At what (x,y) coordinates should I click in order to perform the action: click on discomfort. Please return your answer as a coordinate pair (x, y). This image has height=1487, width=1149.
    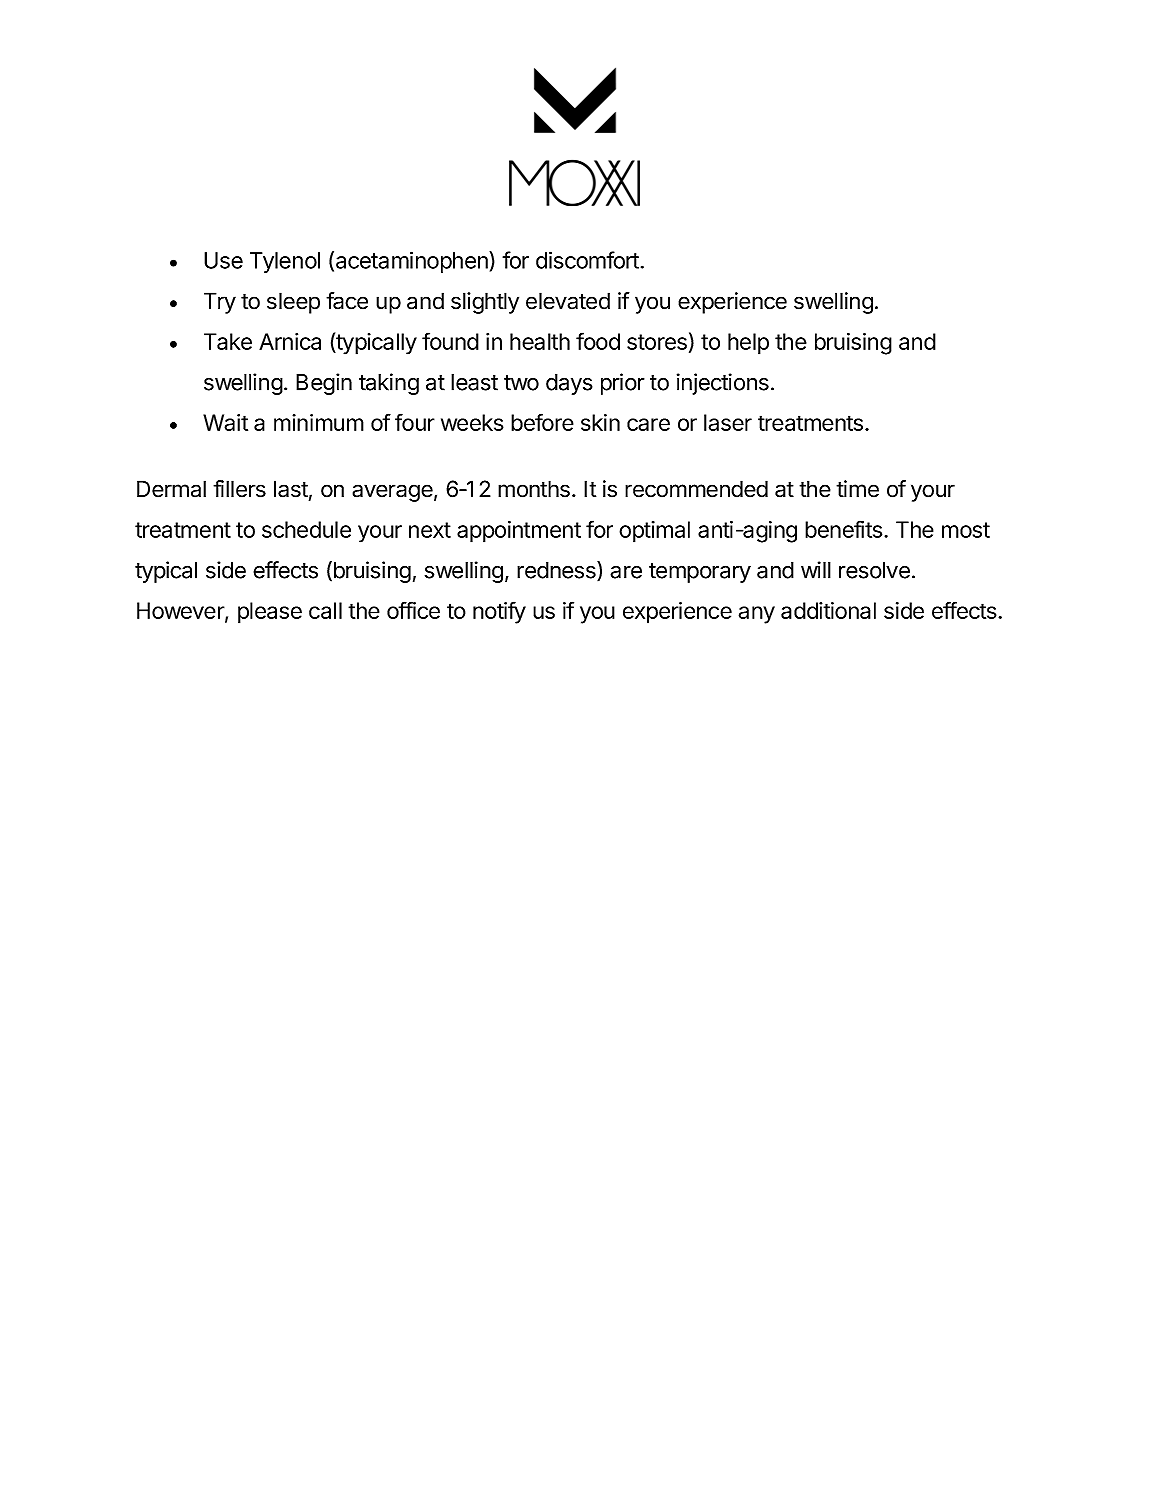
    Looking at the image, I should click on (587, 260).
